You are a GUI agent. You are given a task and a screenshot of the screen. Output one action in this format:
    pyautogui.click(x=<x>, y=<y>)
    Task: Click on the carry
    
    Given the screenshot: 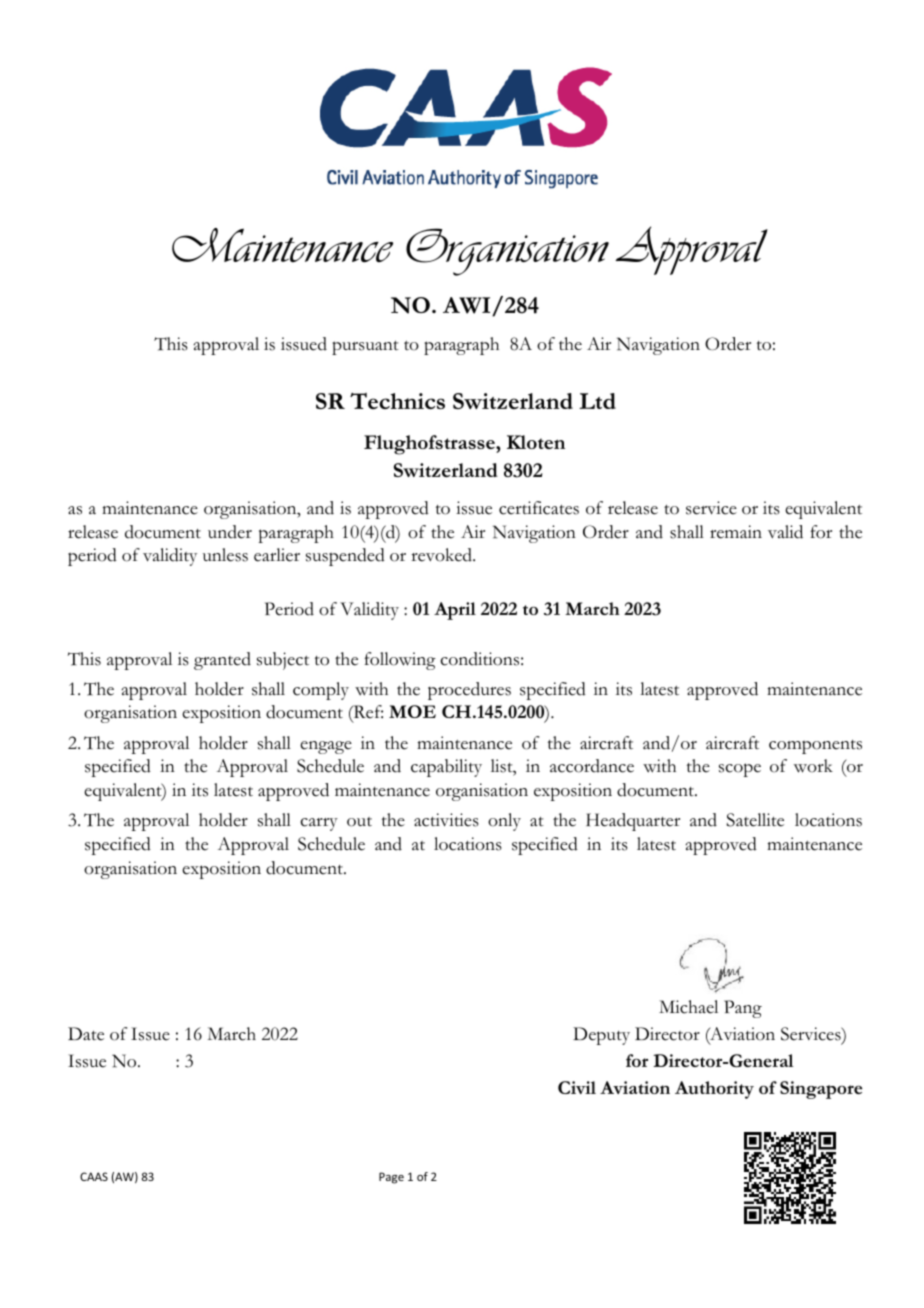 What is the action you would take?
    pyautogui.click(x=319, y=824)
